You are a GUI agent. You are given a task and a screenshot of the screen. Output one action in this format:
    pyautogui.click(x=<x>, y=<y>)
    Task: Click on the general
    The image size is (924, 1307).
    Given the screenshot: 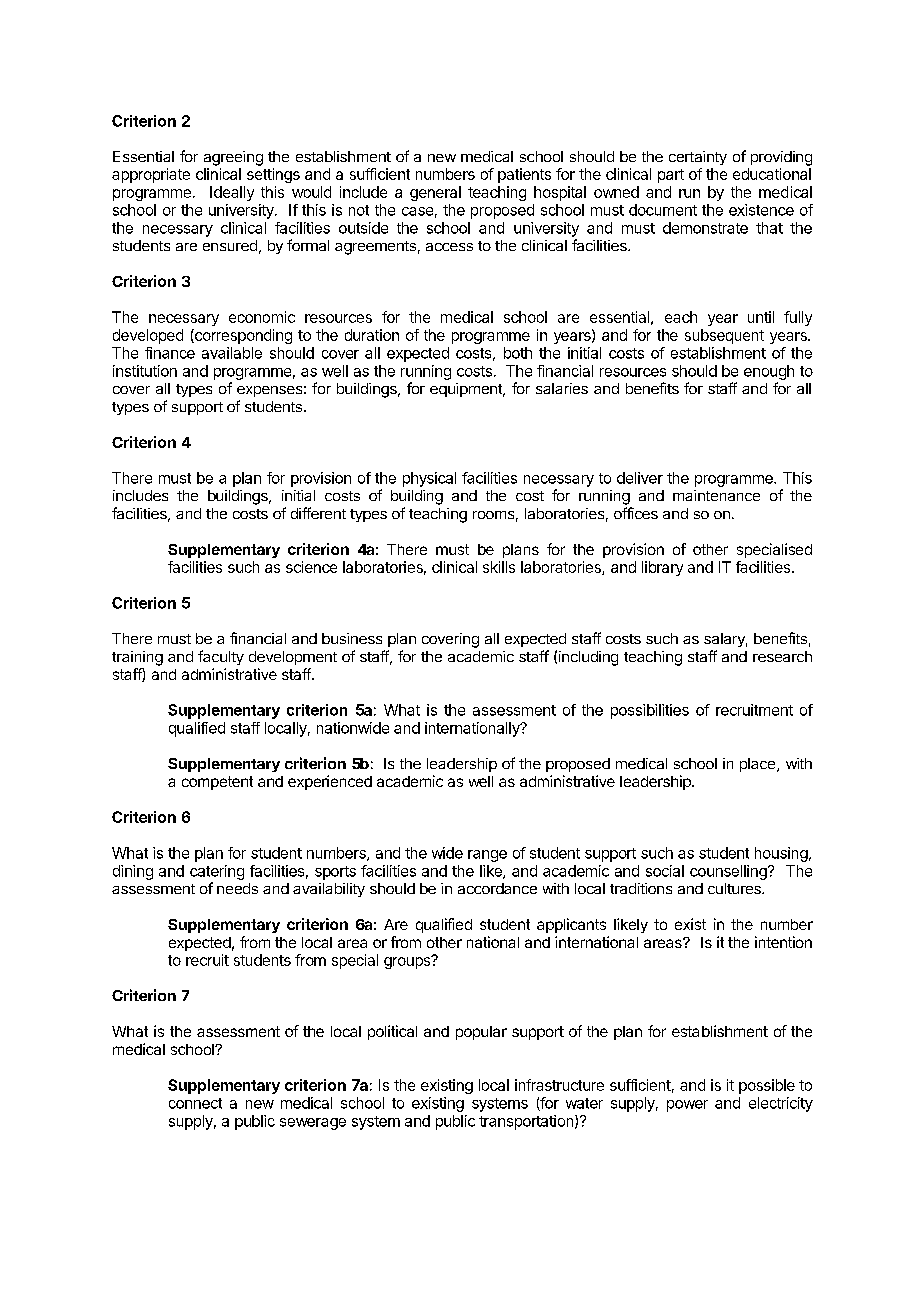 What is the action you would take?
    pyautogui.click(x=435, y=193)
